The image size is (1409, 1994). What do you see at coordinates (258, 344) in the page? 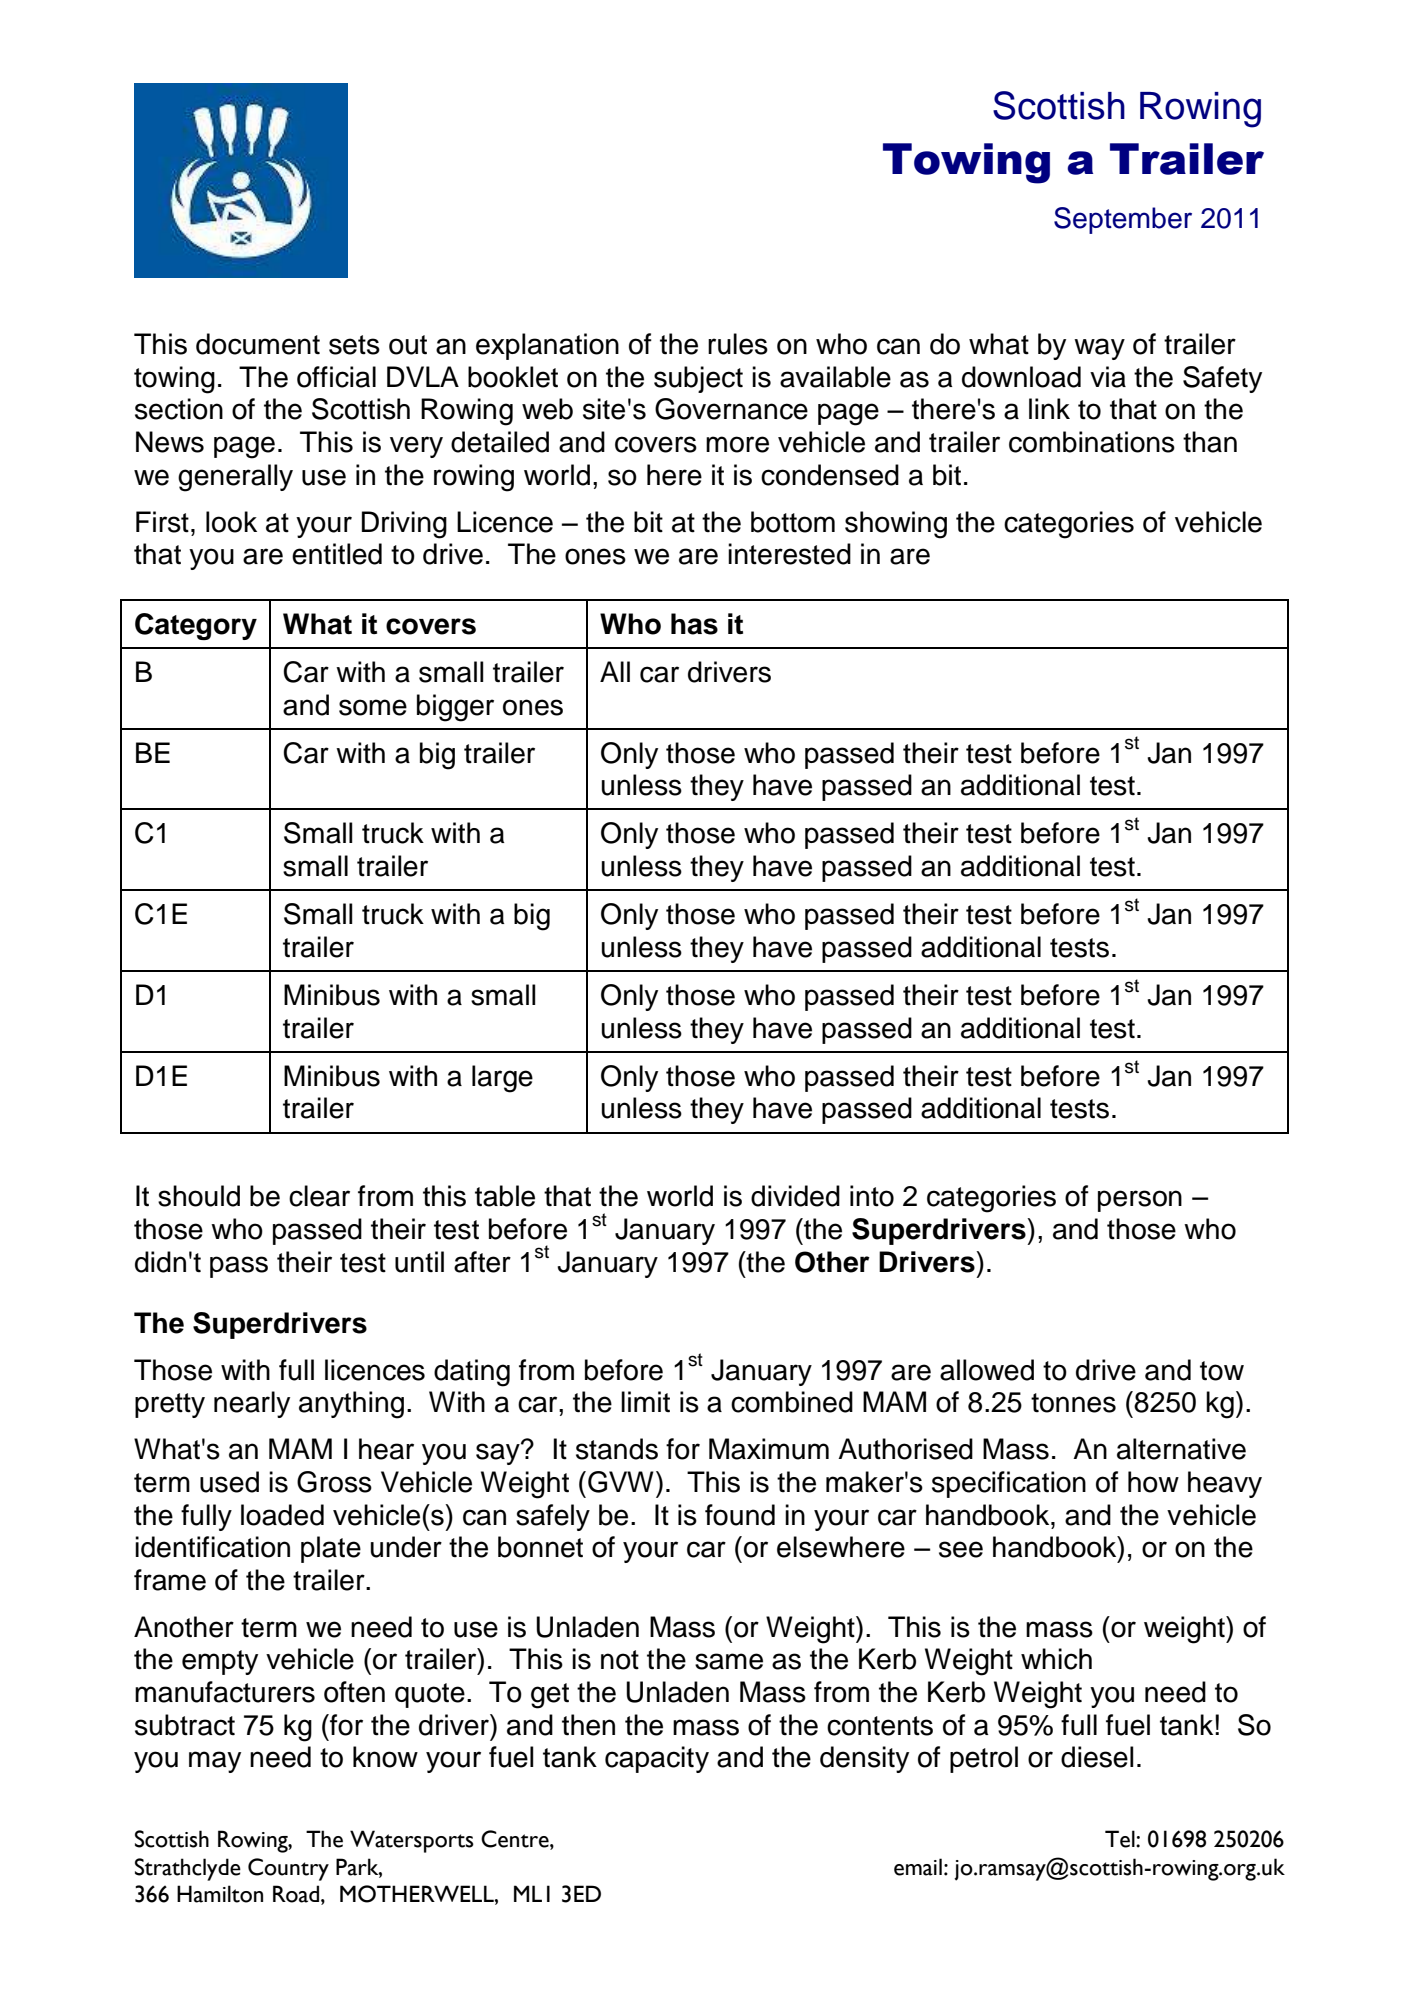
I see `document` at bounding box center [258, 344].
